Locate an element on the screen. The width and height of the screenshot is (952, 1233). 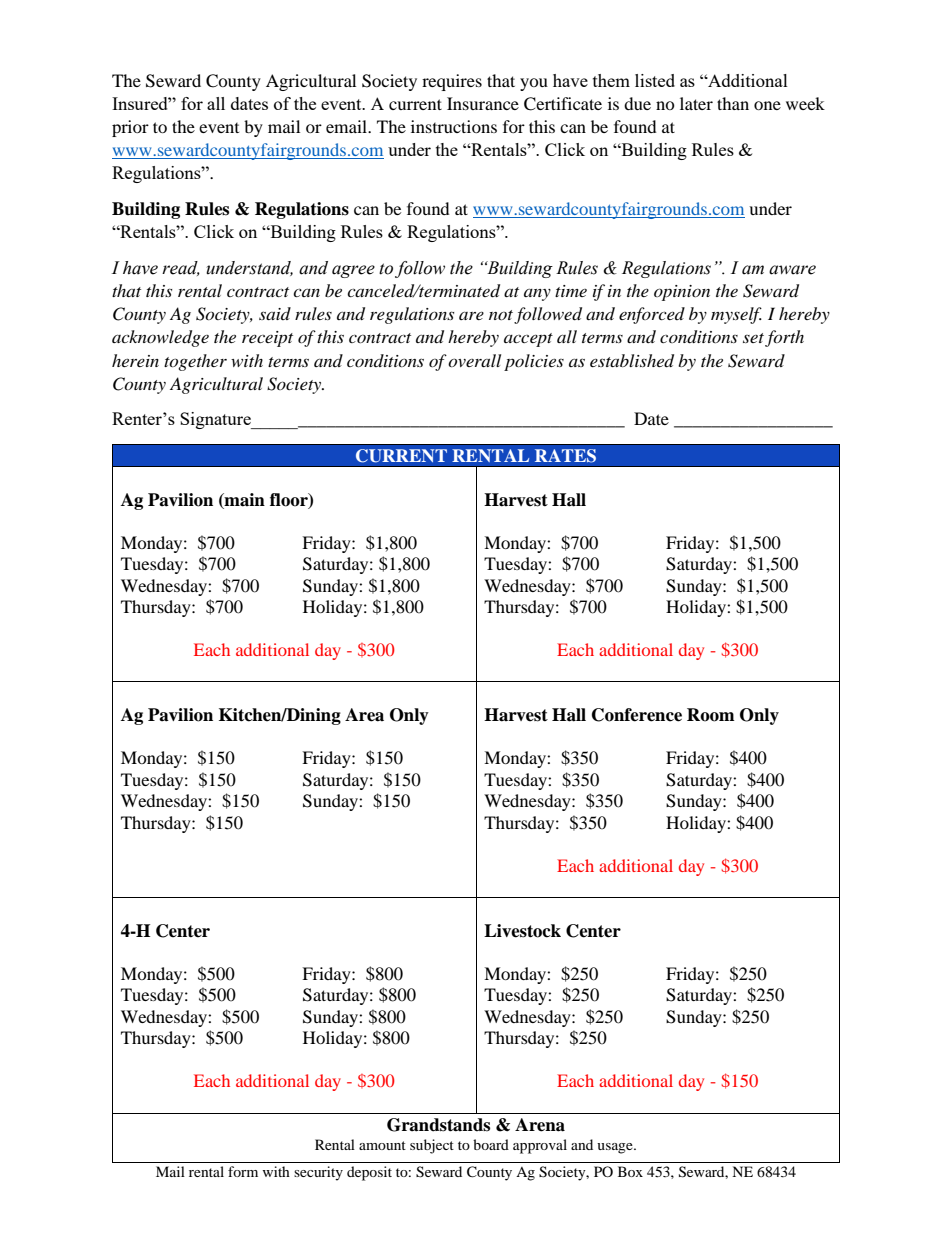
form is located at coordinates (243, 1171).
